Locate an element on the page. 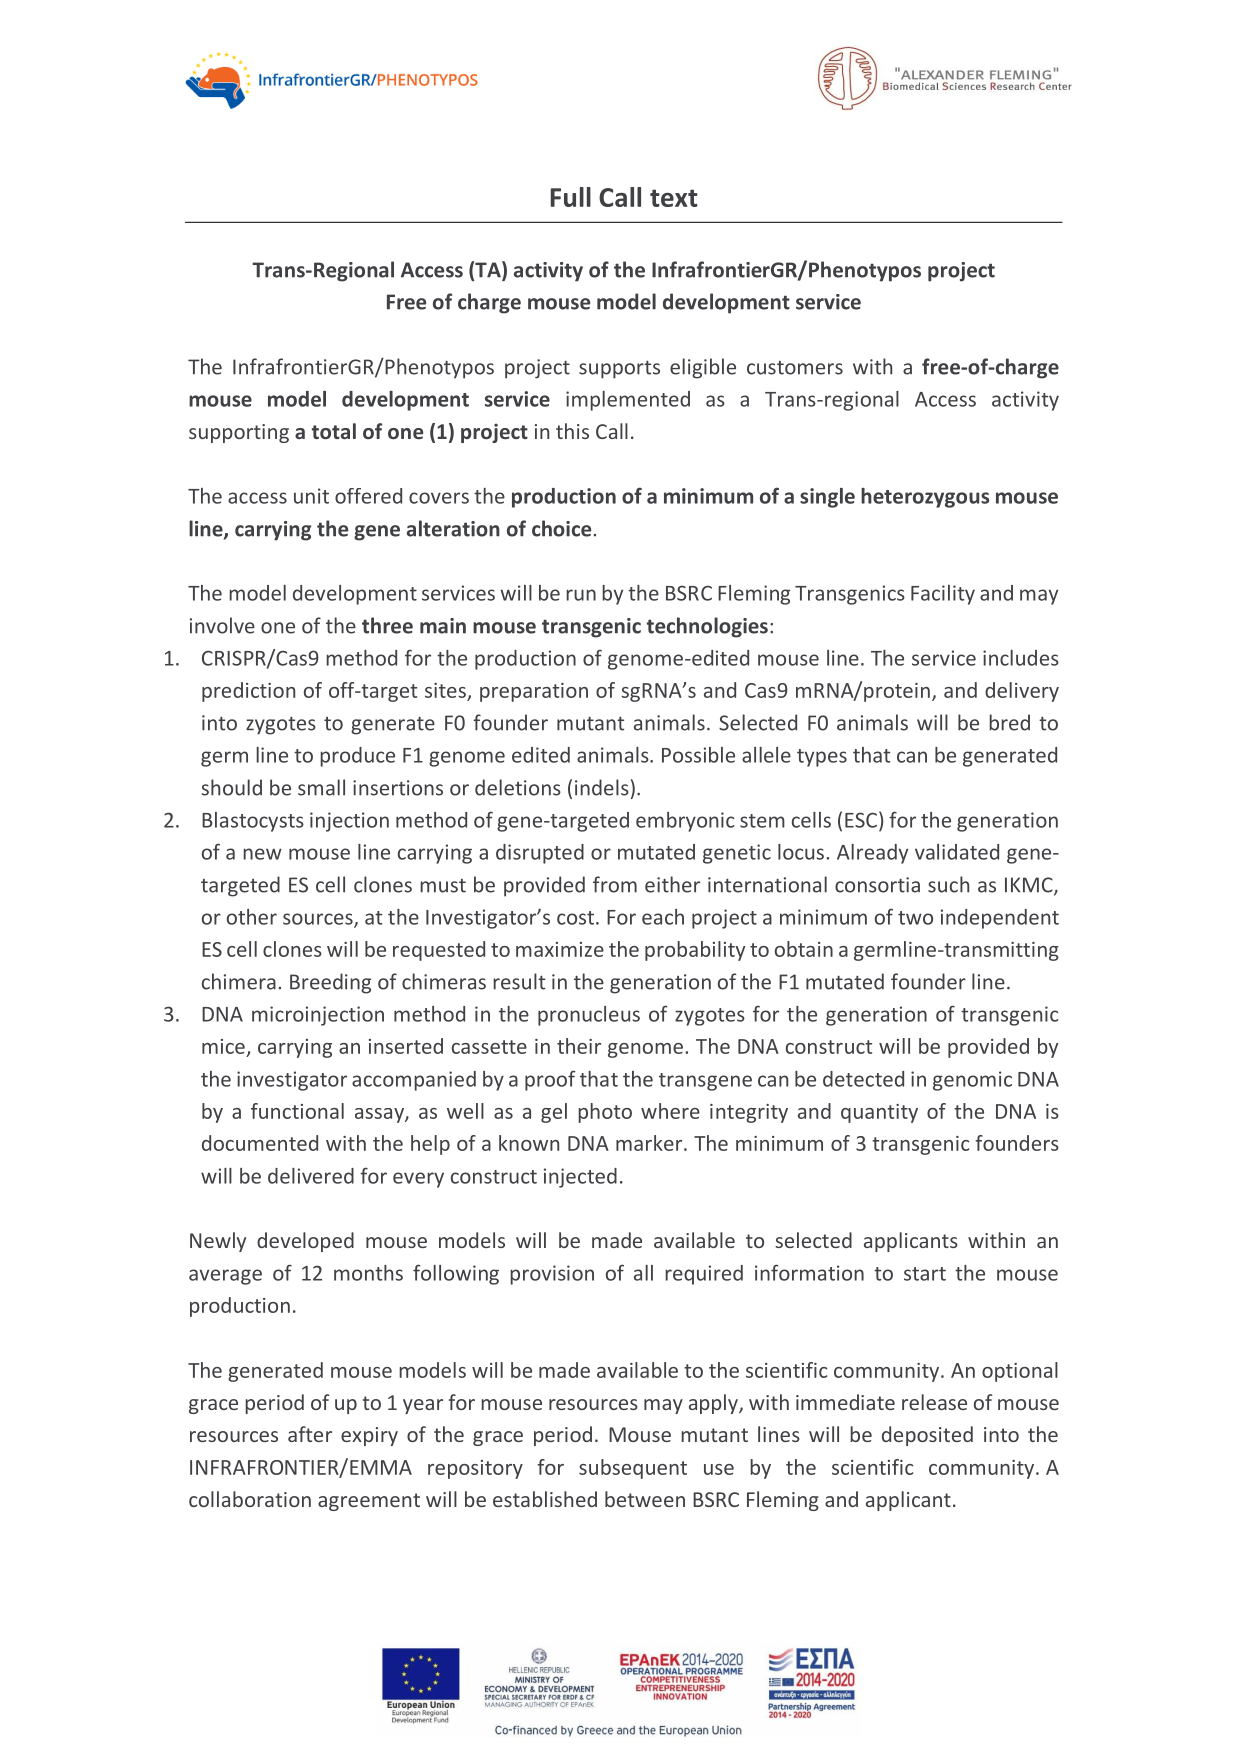 The image size is (1247, 1764). subsequent is located at coordinates (633, 1469).
